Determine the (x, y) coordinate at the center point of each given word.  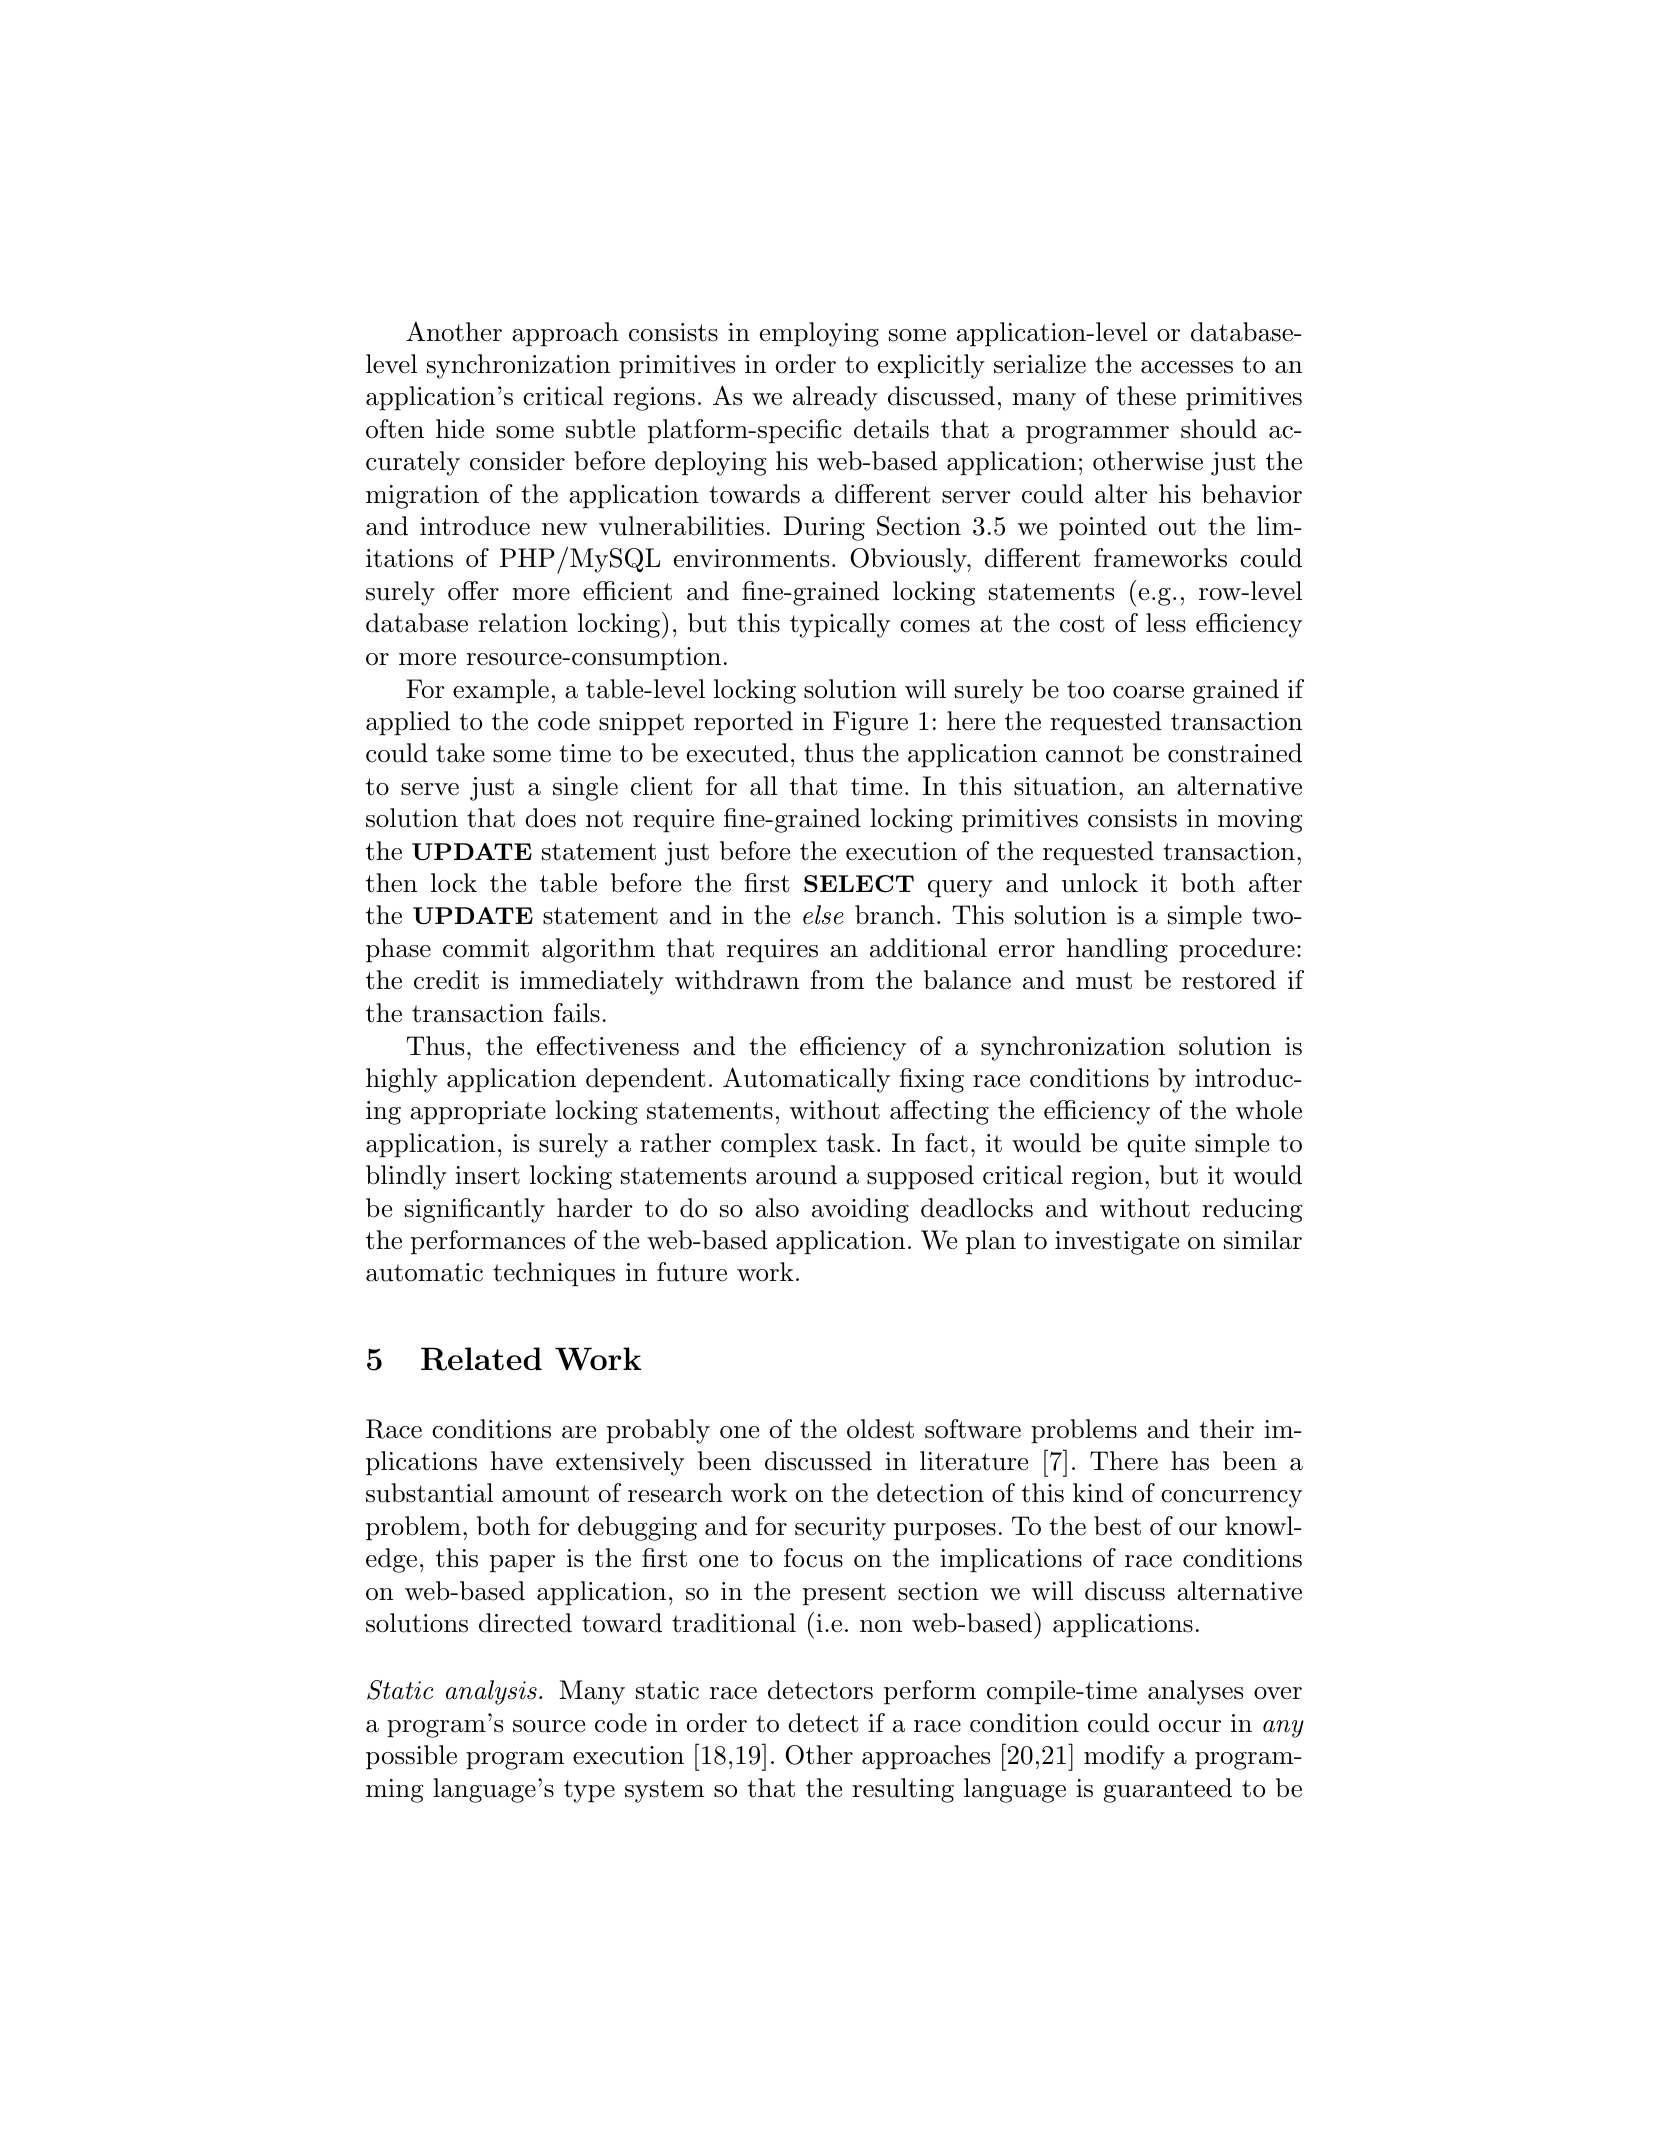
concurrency (1231, 1499)
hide (460, 429)
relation (523, 623)
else (823, 915)
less (1166, 623)
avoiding (860, 1210)
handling (1117, 950)
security (840, 1529)
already (835, 398)
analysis (491, 1692)
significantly (475, 1210)
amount (545, 1494)
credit (446, 980)
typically (840, 625)
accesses (1187, 367)
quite (1156, 1146)
